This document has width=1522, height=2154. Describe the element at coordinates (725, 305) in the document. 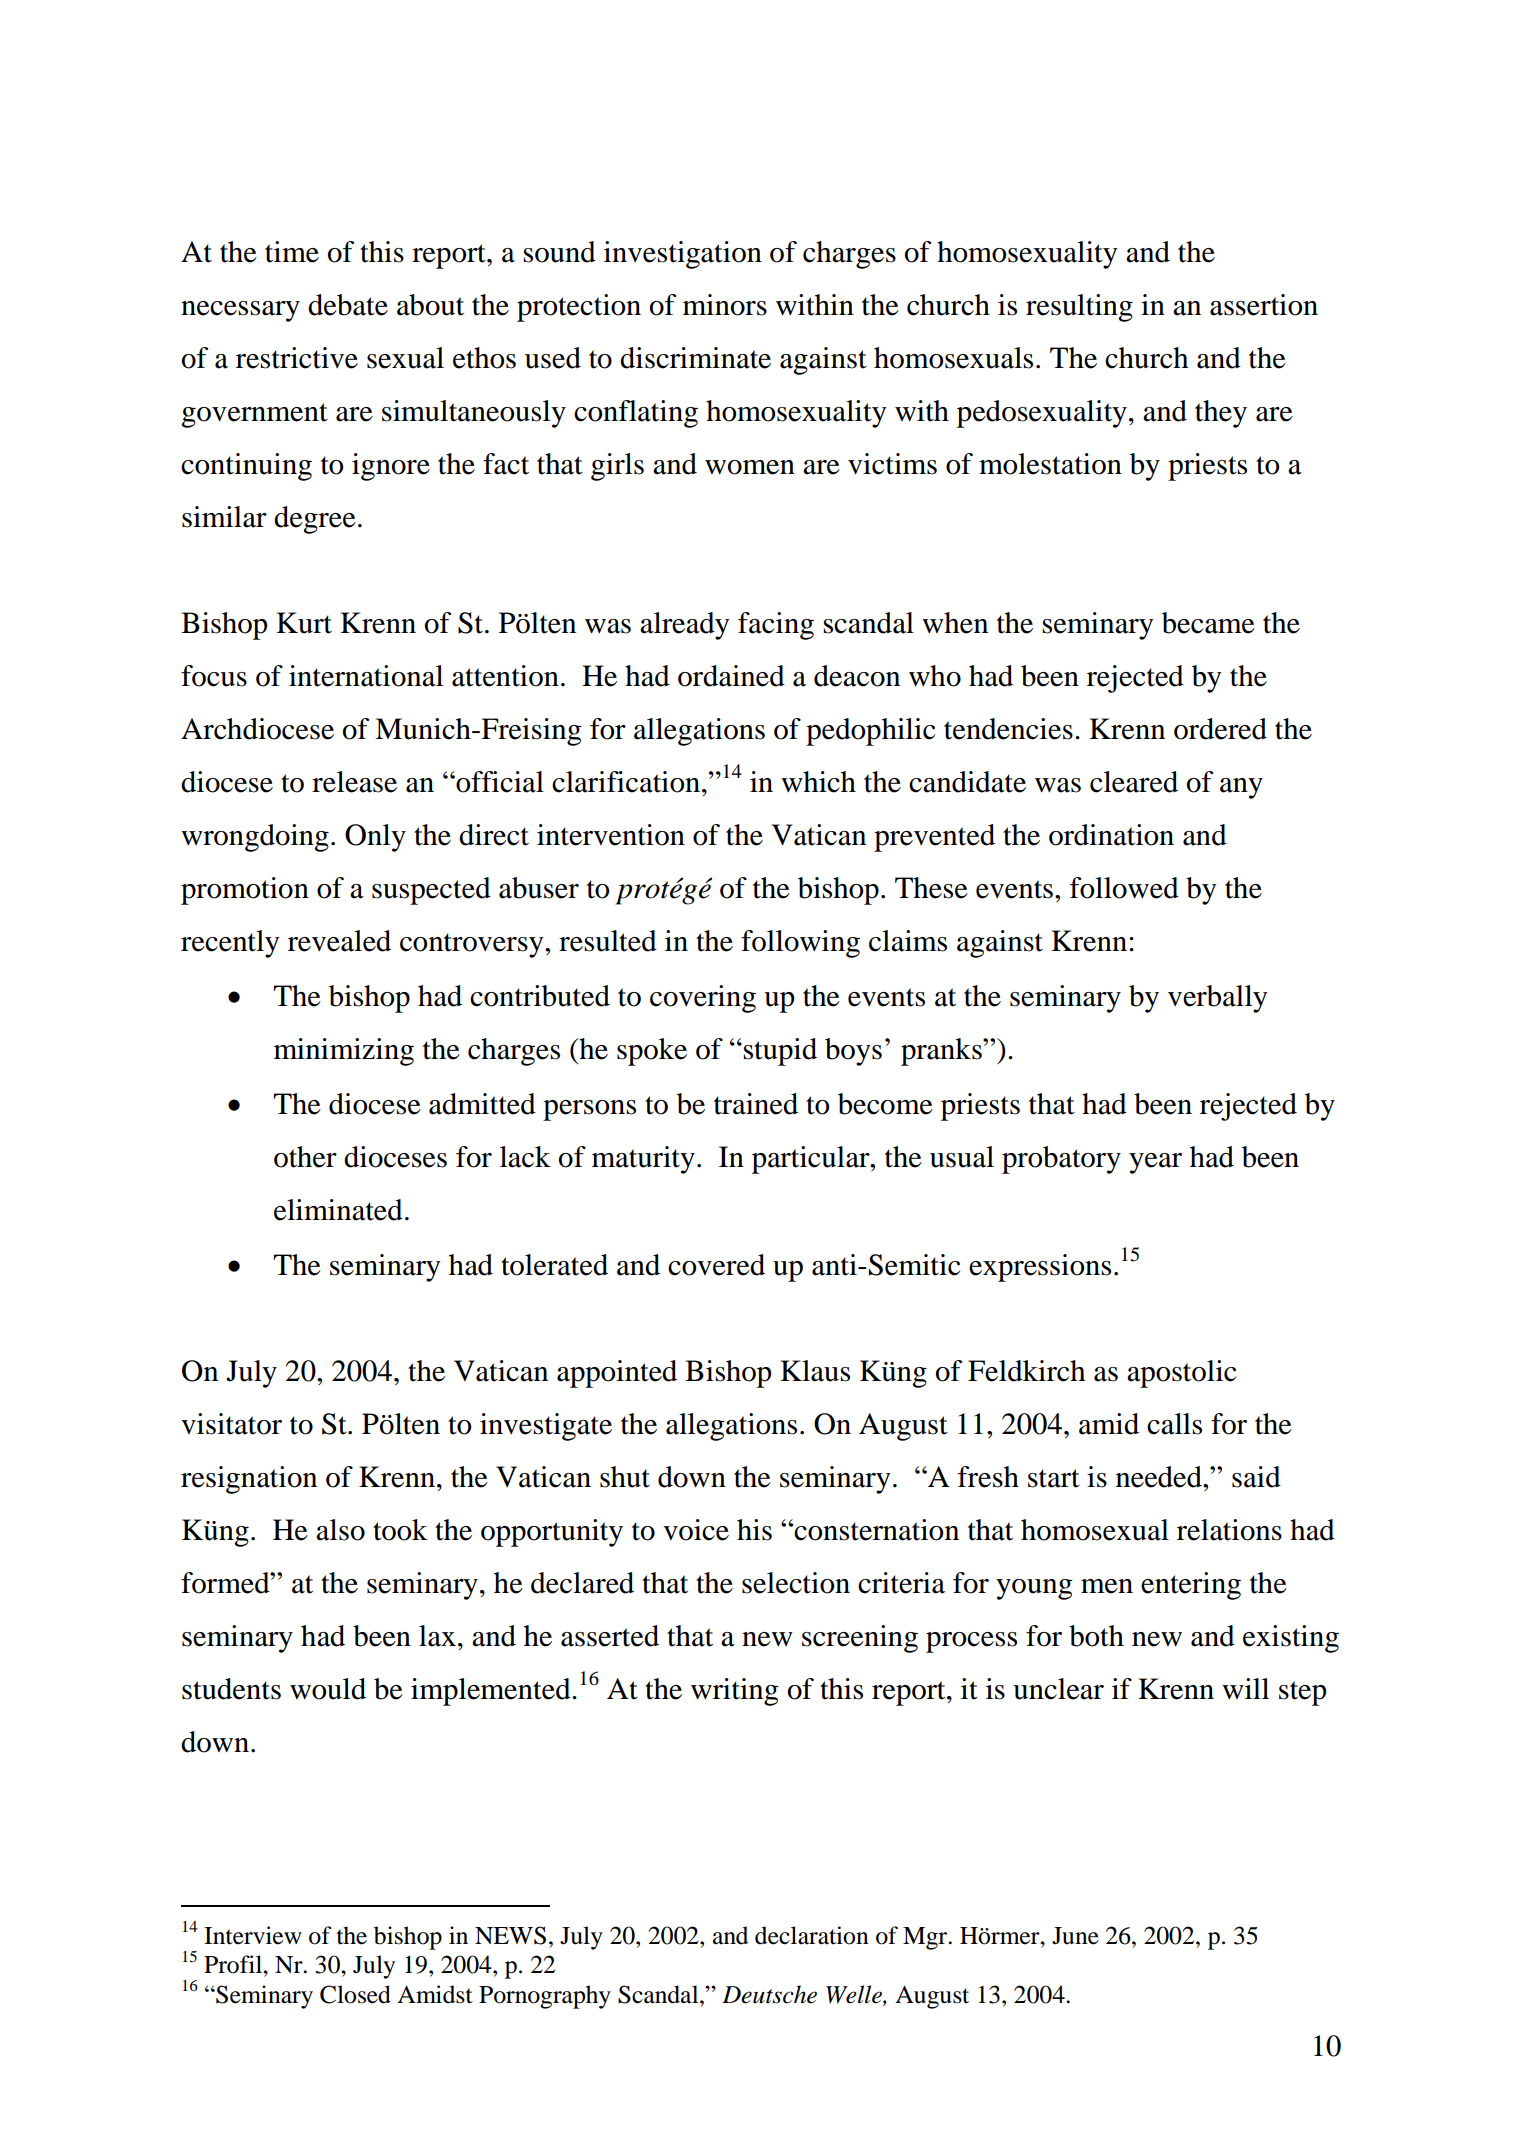

I see `minors` at that location.
